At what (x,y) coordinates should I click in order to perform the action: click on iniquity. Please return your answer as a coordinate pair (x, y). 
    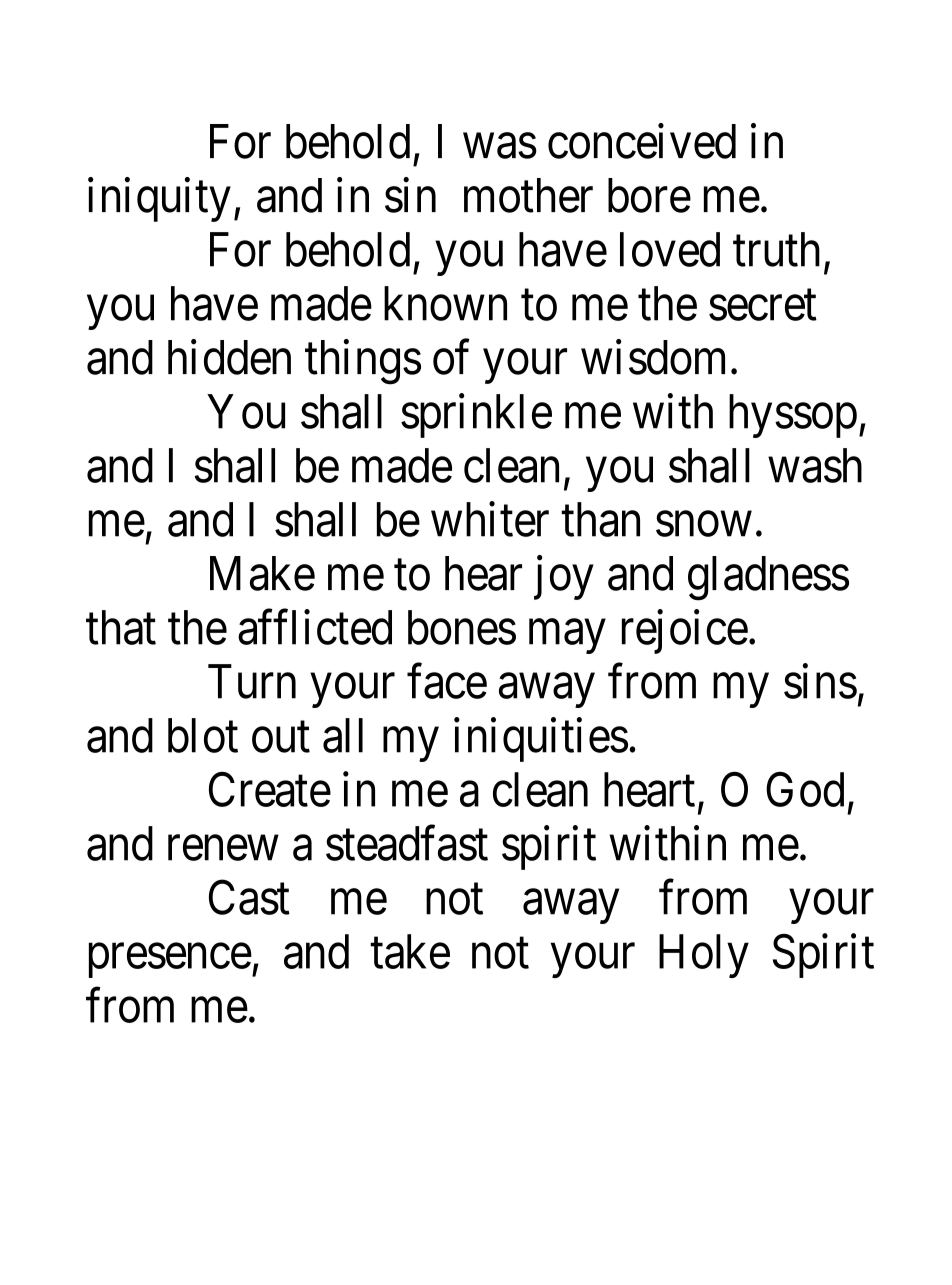
    Looking at the image, I should click on (159, 200).
